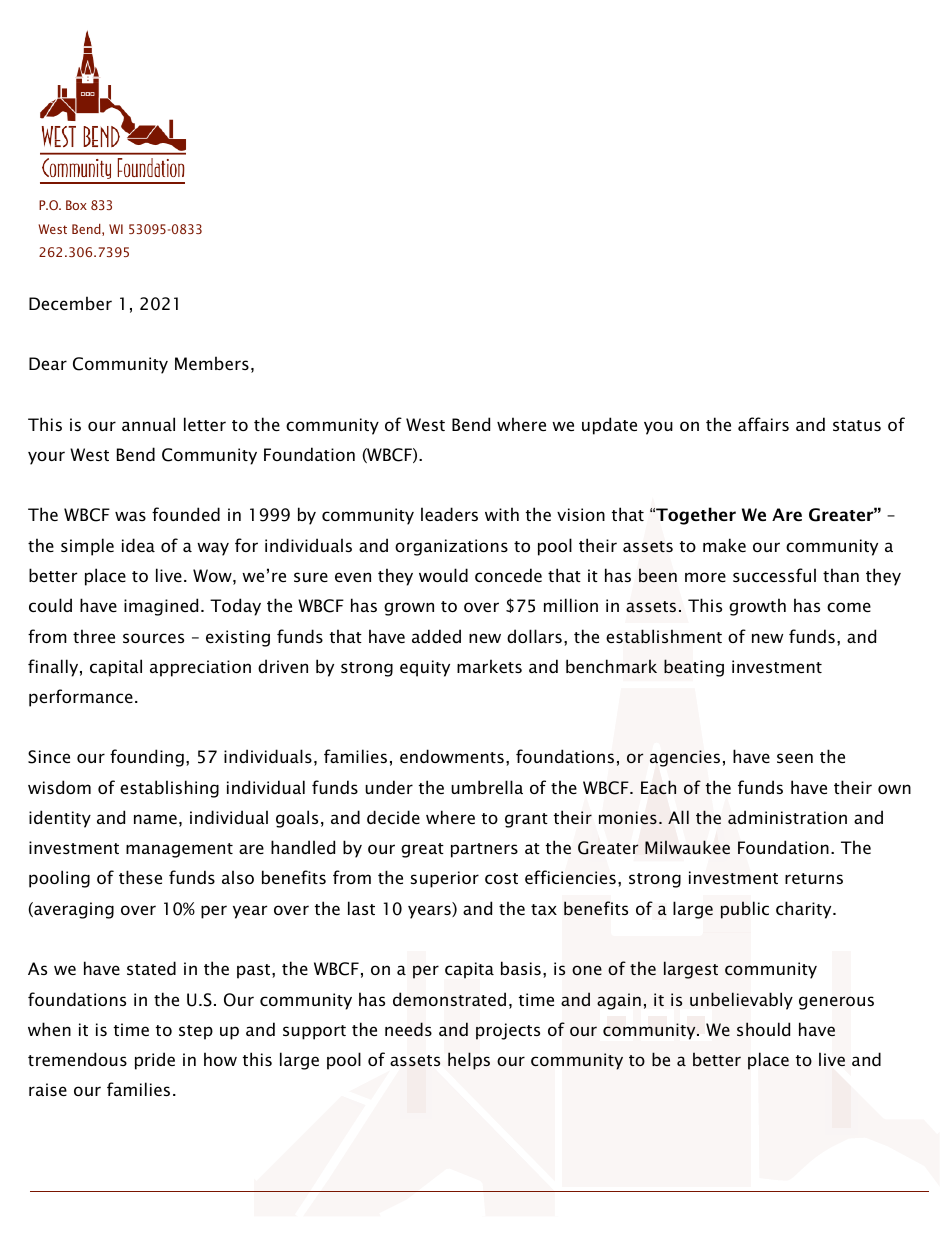 The width and height of the page is (952, 1233). I want to click on make, so click(724, 545).
